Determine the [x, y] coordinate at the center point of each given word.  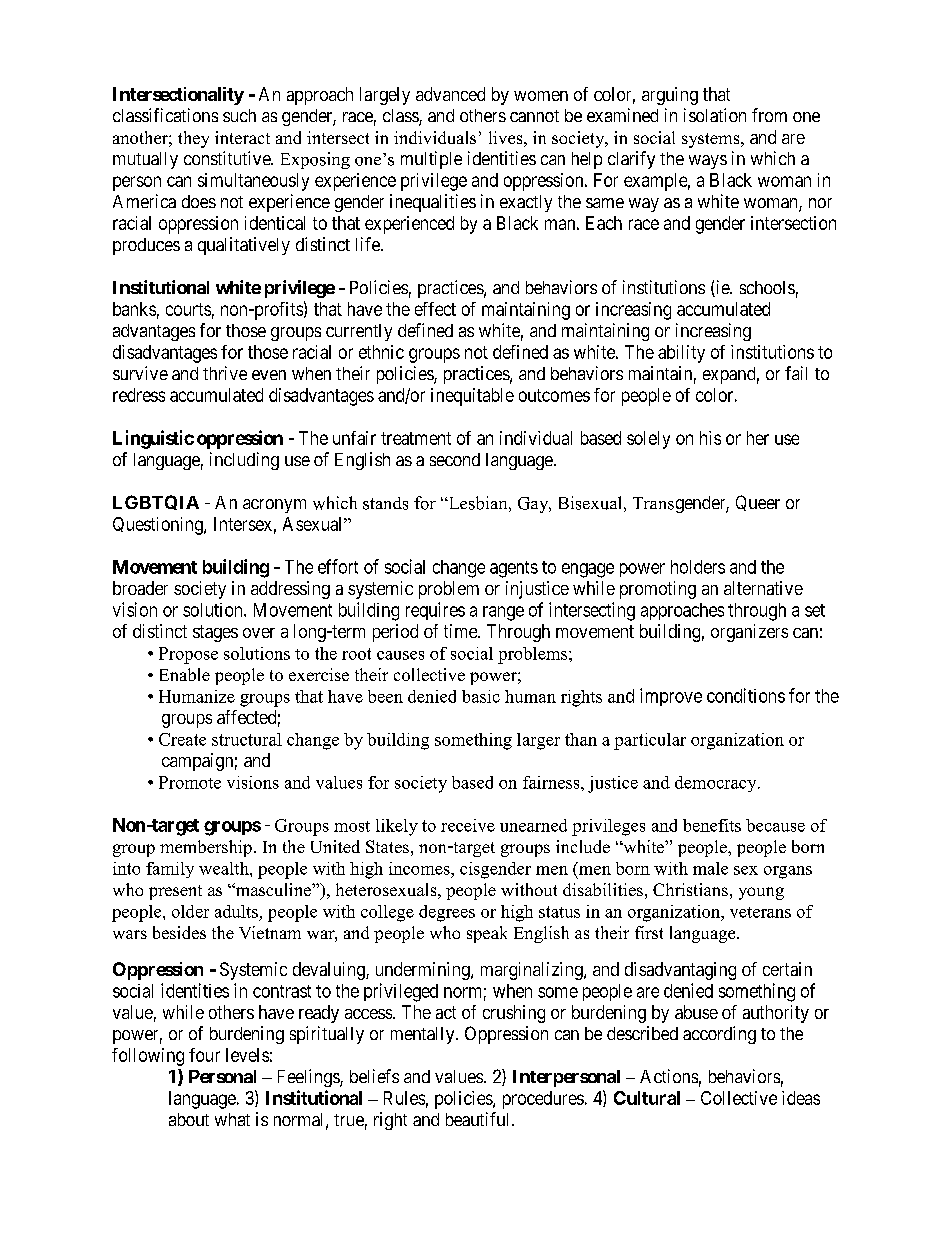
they [193, 139]
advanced [450, 94]
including [244, 461]
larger [538, 741]
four [204, 1055]
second [455, 459]
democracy [717, 784]
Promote [190, 782]
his [710, 438]
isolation [715, 115]
